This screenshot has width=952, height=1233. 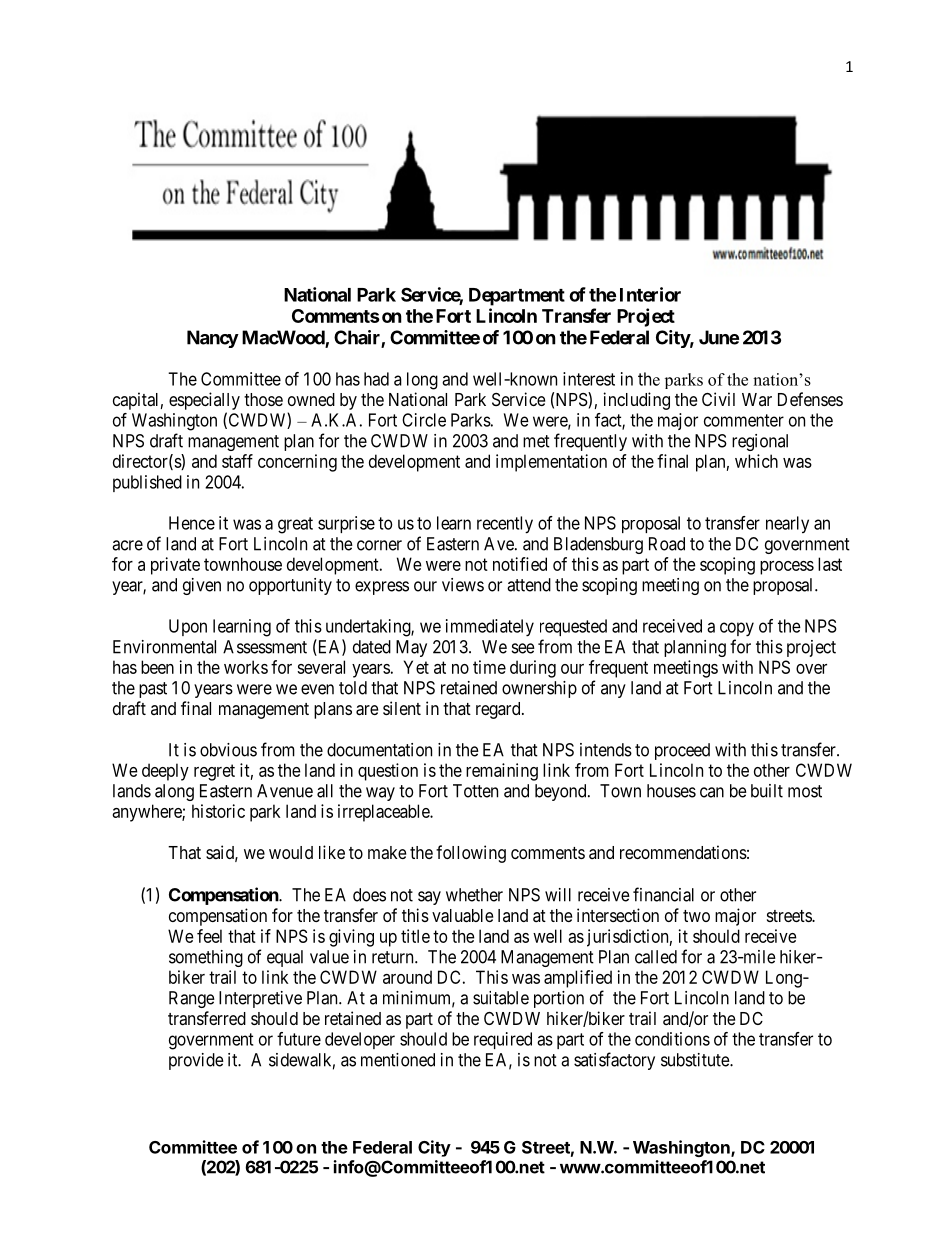 What do you see at coordinates (196, 1061) in the screenshot?
I see `provide` at bounding box center [196, 1061].
